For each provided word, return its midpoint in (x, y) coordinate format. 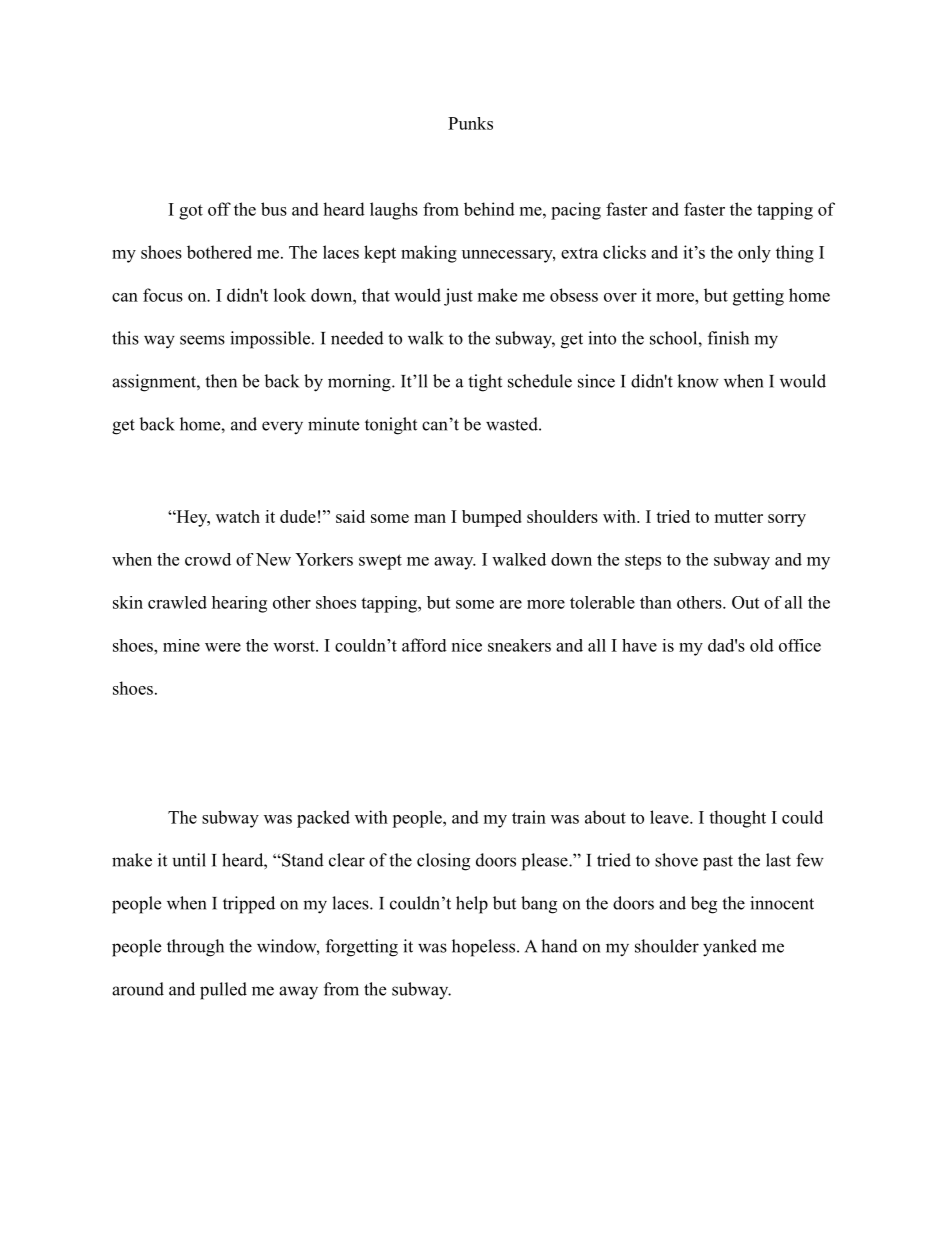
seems (202, 340)
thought (737, 819)
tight (485, 383)
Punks (470, 123)
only (754, 254)
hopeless (485, 948)
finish (728, 338)
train (529, 817)
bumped (492, 518)
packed (323, 819)
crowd (208, 559)
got (191, 212)
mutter (738, 517)
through (195, 948)
